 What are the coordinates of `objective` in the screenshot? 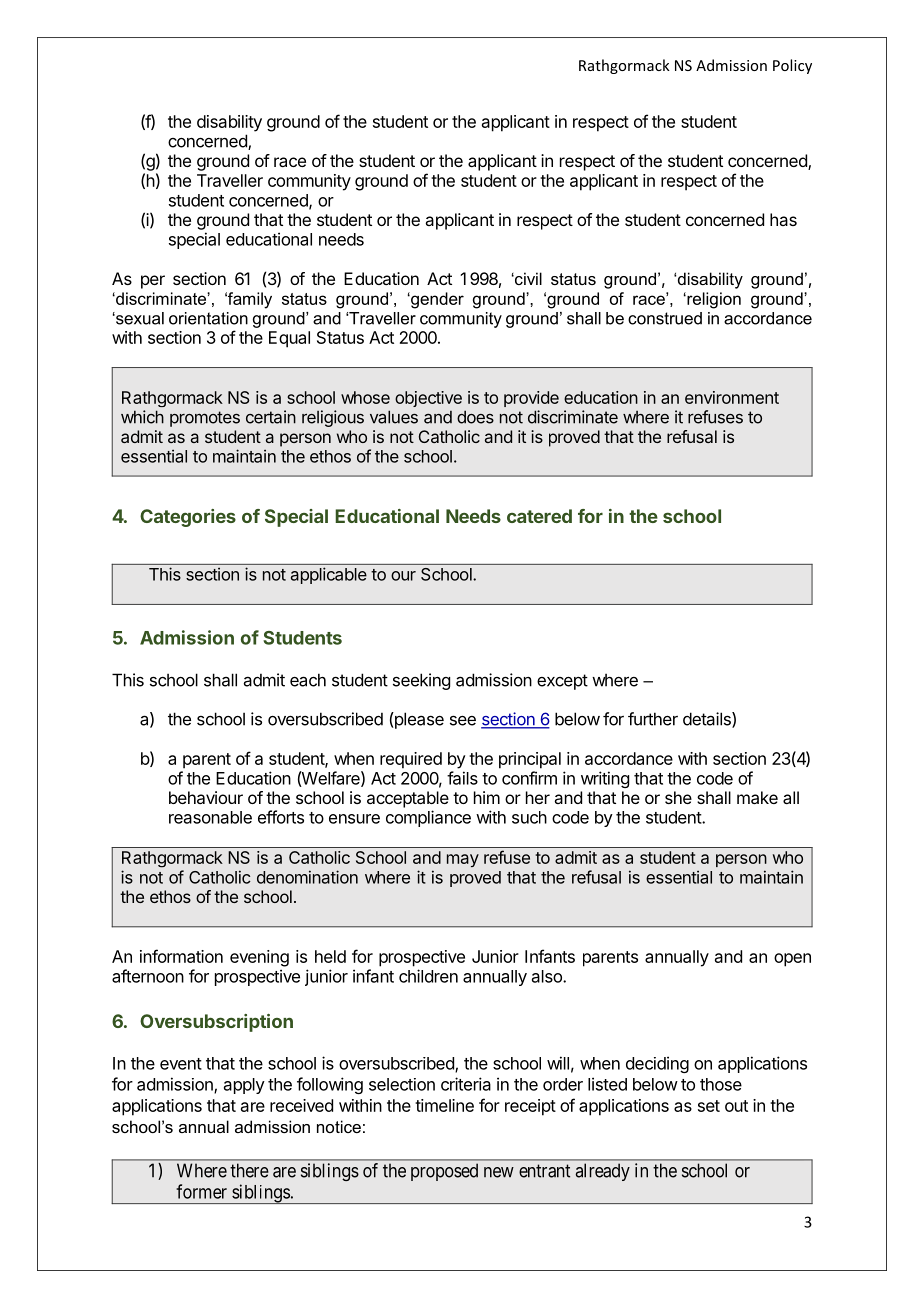 It's located at (428, 399).
